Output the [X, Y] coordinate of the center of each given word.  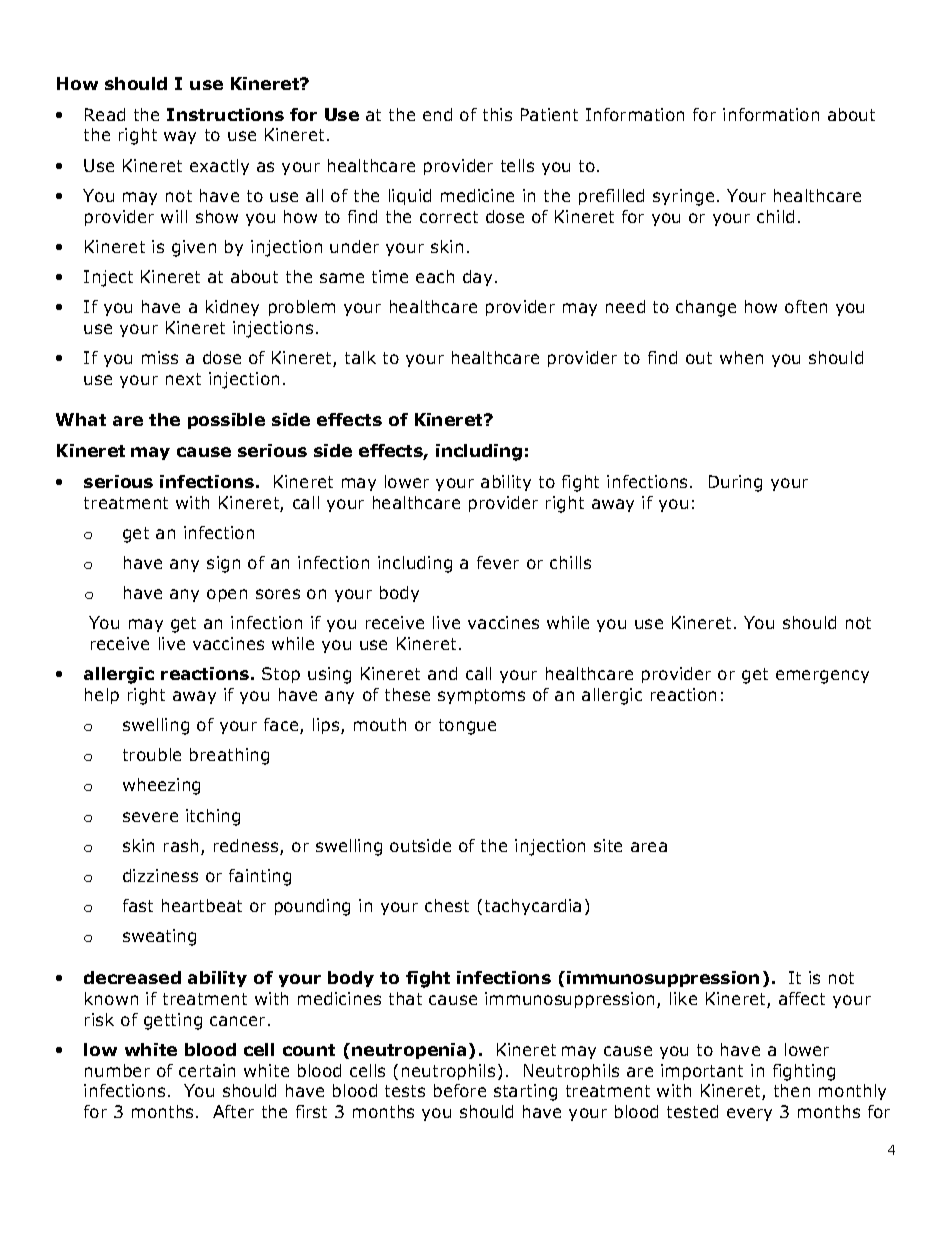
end [437, 114]
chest [447, 905]
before [460, 1090]
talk [360, 357]
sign [223, 564]
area [649, 847]
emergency [822, 677]
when [741, 357]
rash [181, 845]
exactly [219, 167]
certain [207, 1070]
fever [498, 562]
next [183, 379]
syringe [683, 197]
